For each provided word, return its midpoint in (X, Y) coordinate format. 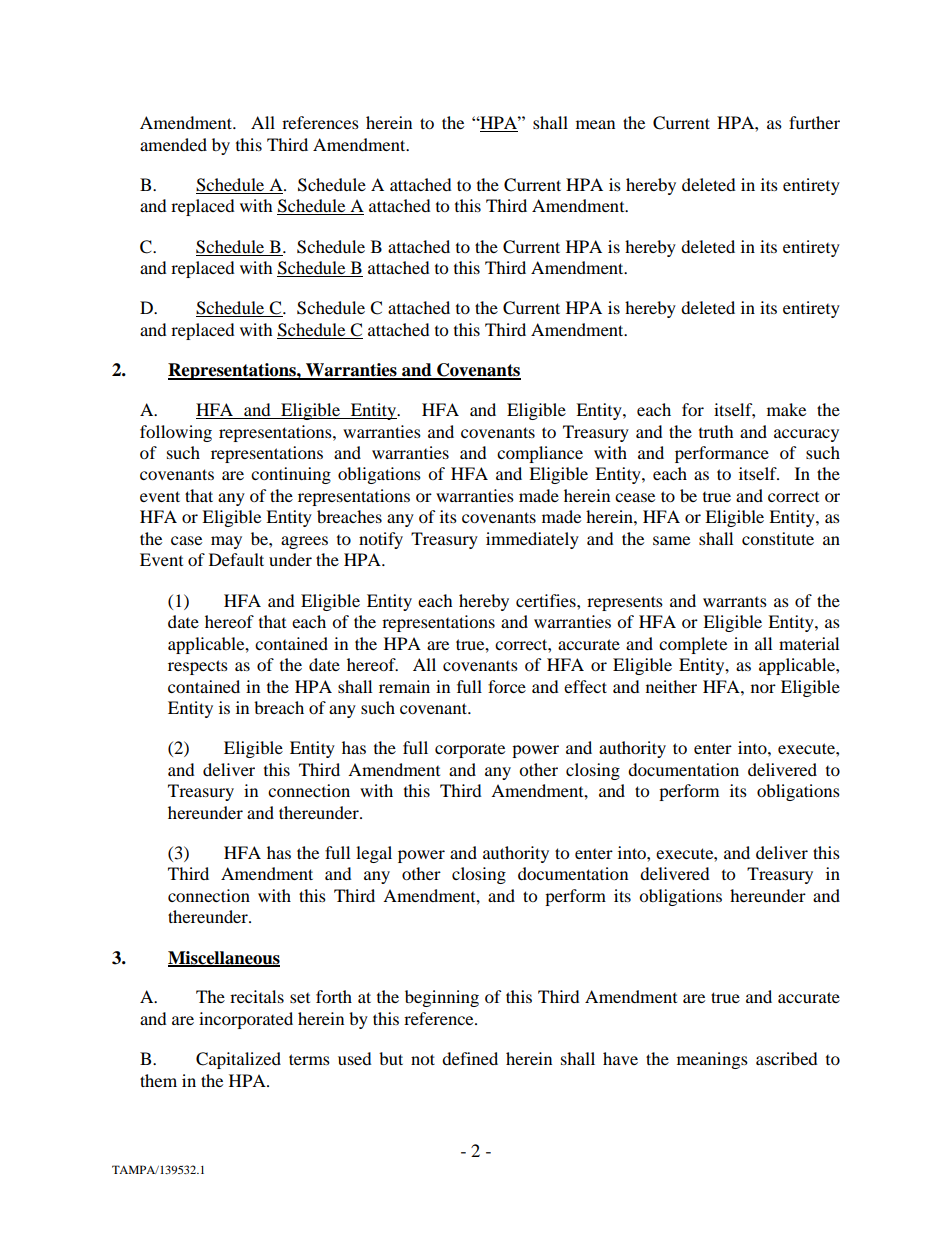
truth (716, 431)
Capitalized (238, 1060)
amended (173, 144)
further (814, 122)
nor (763, 688)
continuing (291, 475)
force (507, 686)
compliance (540, 454)
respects (198, 667)
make (786, 409)
